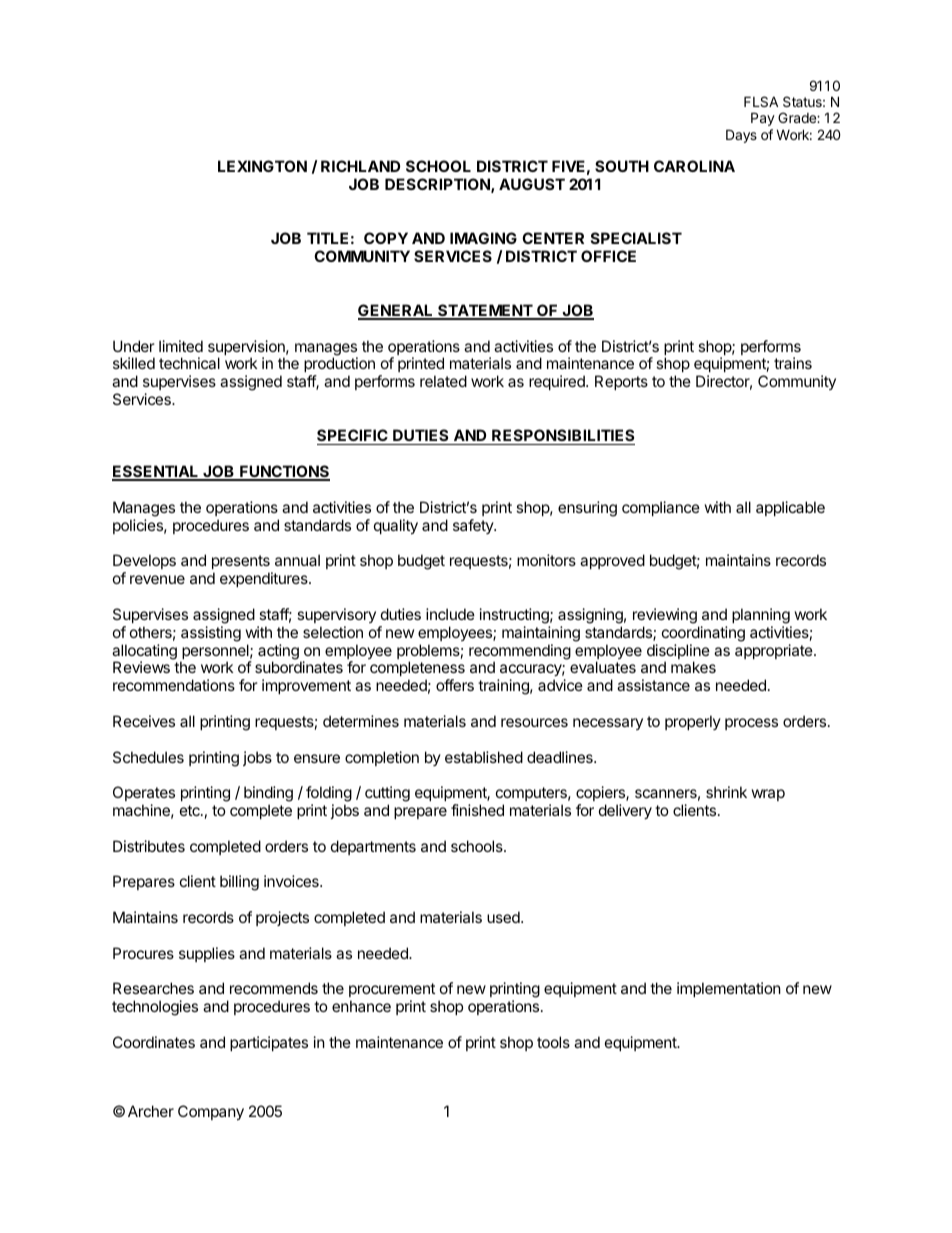 Image resolution: width=952 pixels, height=1233 pixels. I want to click on Reports, so click(621, 382).
